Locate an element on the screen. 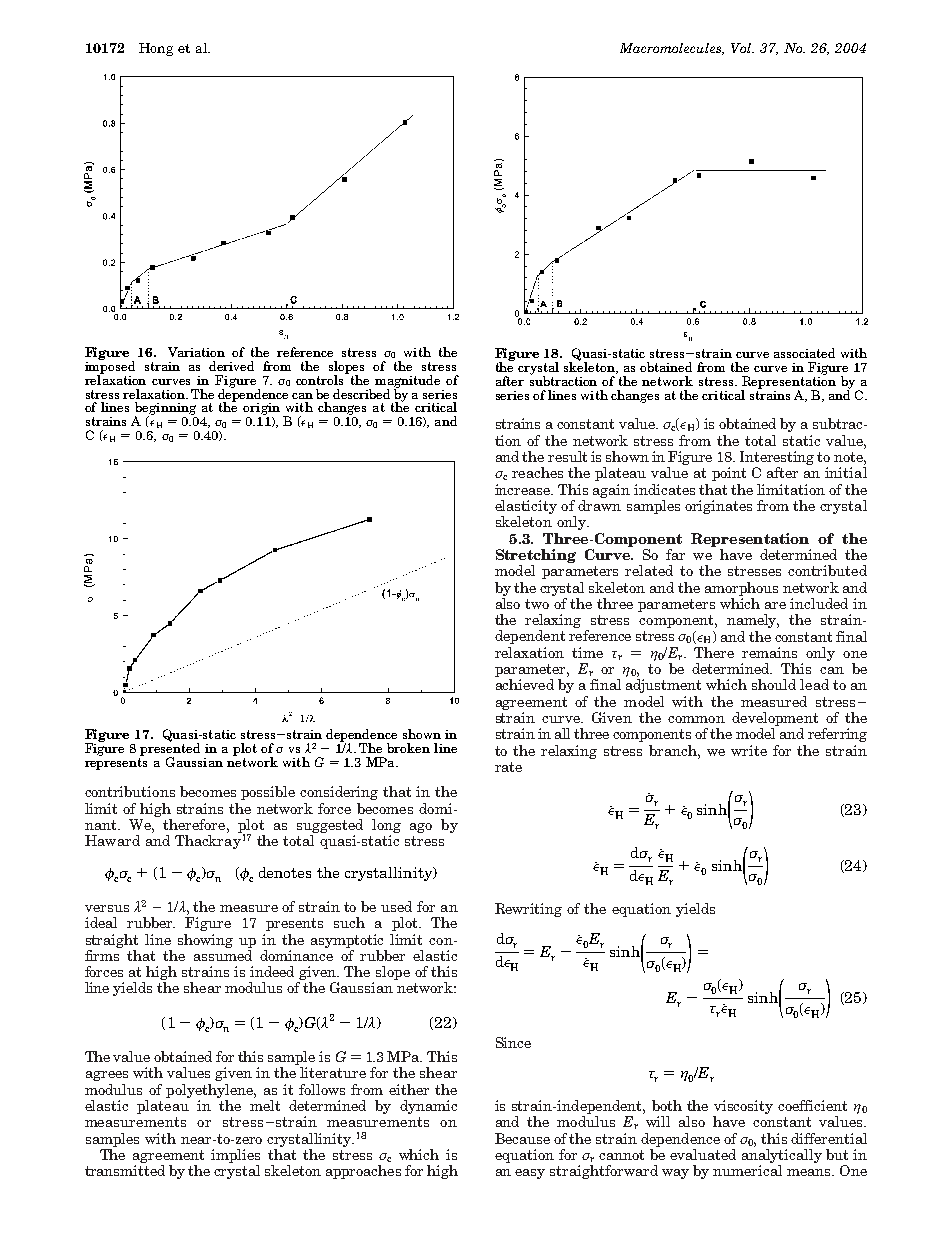  magnitude is located at coordinates (407, 382).
